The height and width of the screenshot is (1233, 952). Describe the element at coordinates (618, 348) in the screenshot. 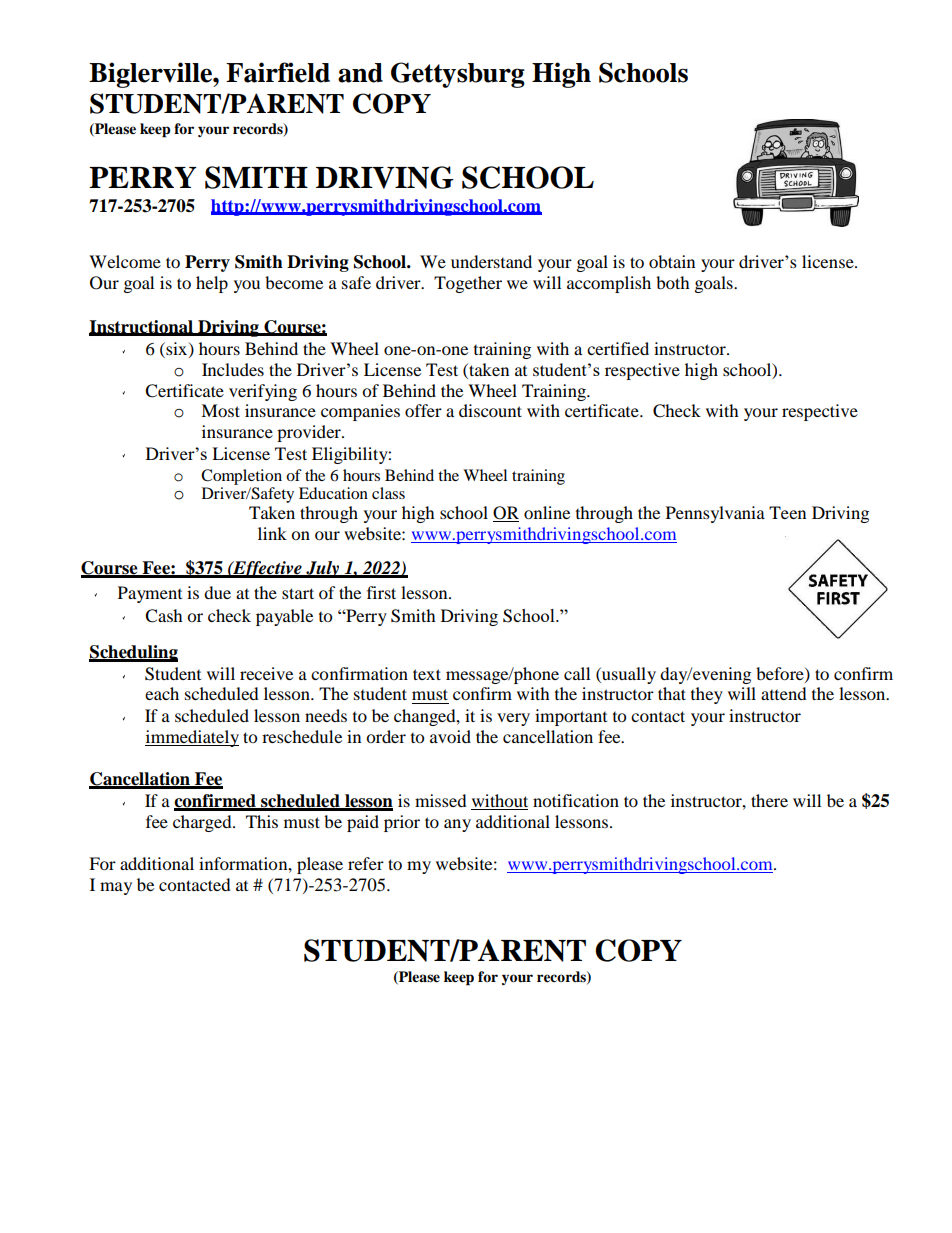

I see `certified` at that location.
